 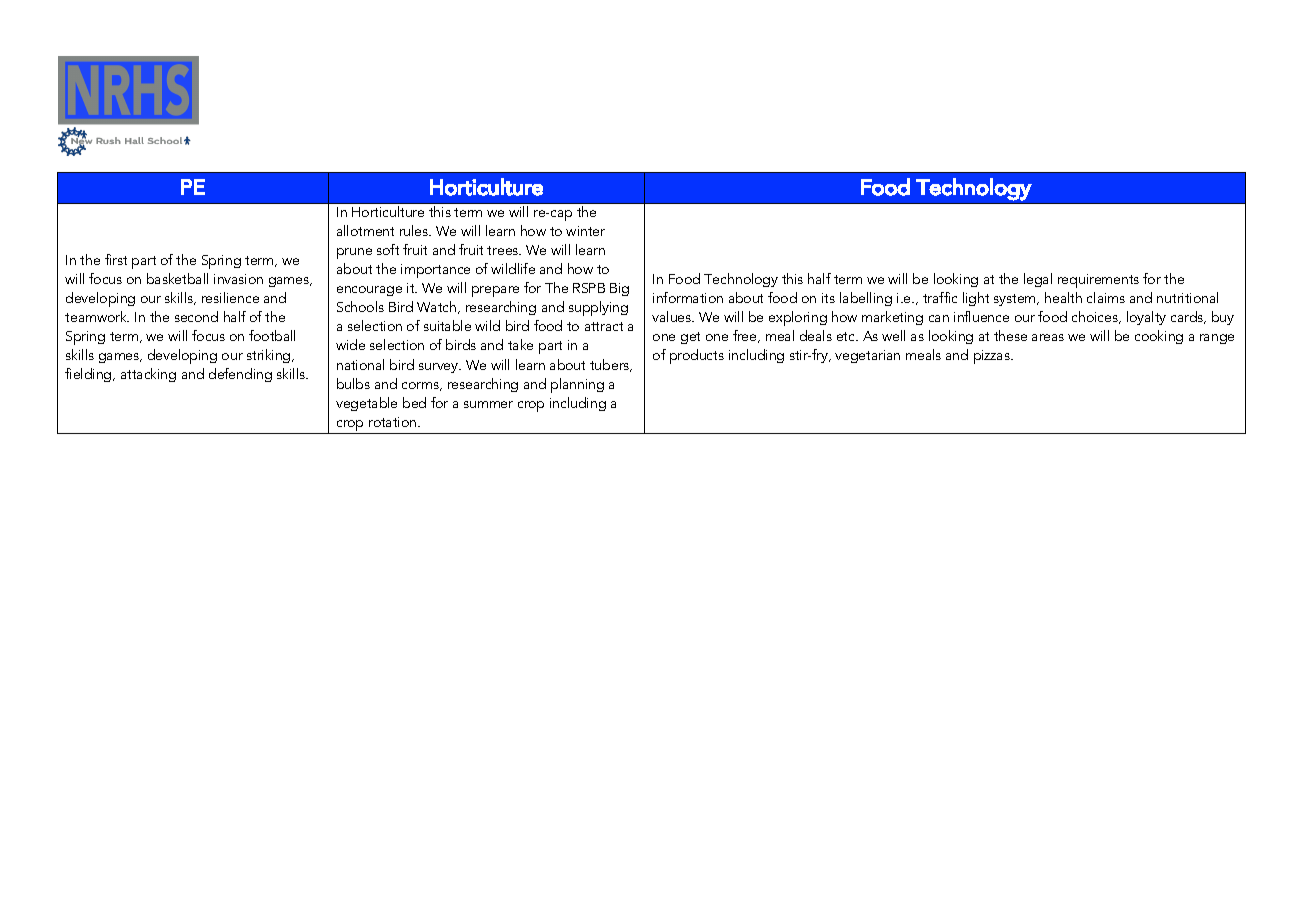 What do you see at coordinates (1038, 280) in the document?
I see `legal` at bounding box center [1038, 280].
